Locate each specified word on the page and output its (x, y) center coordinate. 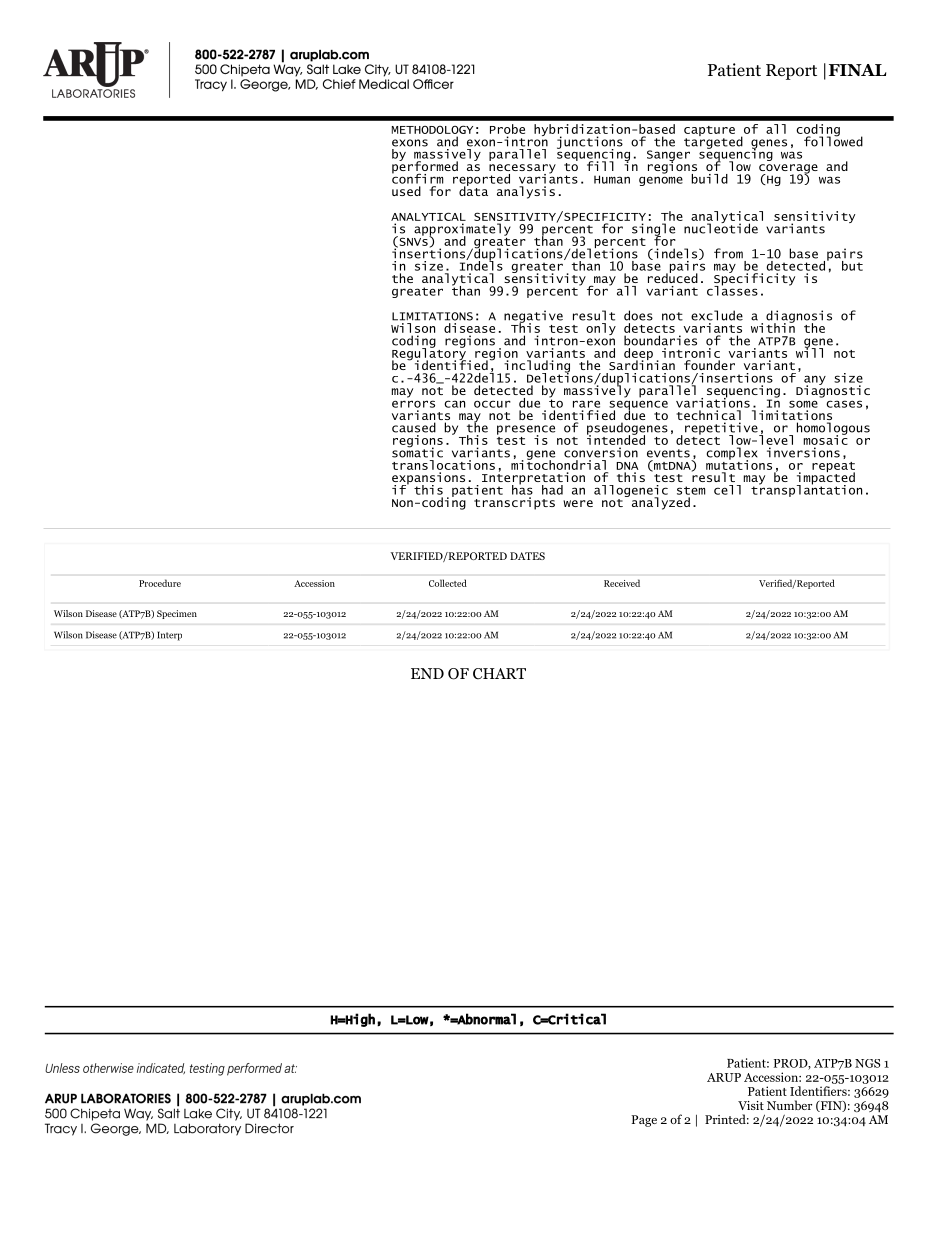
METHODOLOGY (432, 129)
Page (644, 1121)
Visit (751, 1105)
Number (789, 1105)
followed (833, 140)
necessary (522, 170)
